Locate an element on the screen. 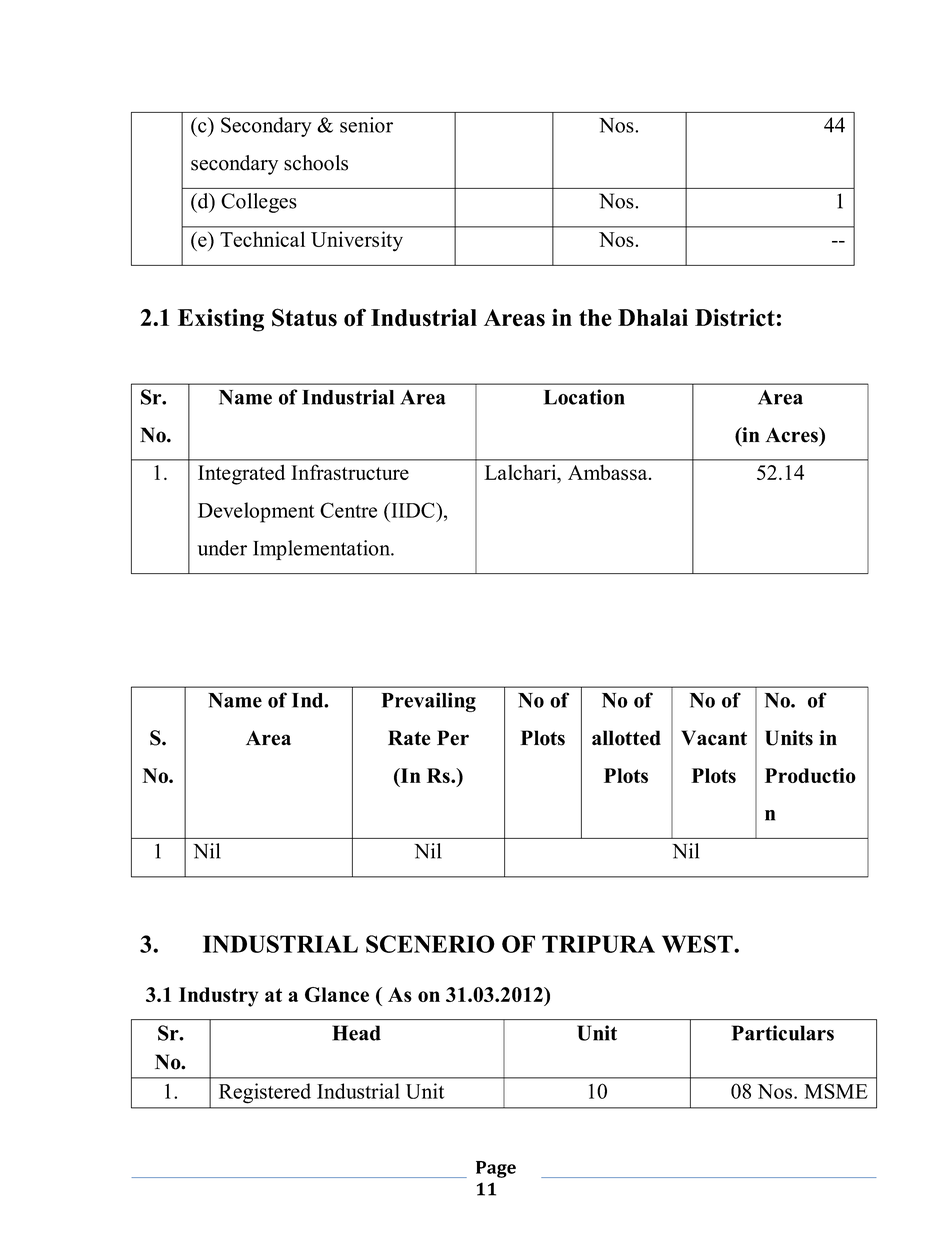 This screenshot has height=1233, width=952. Location is located at coordinates (584, 397).
